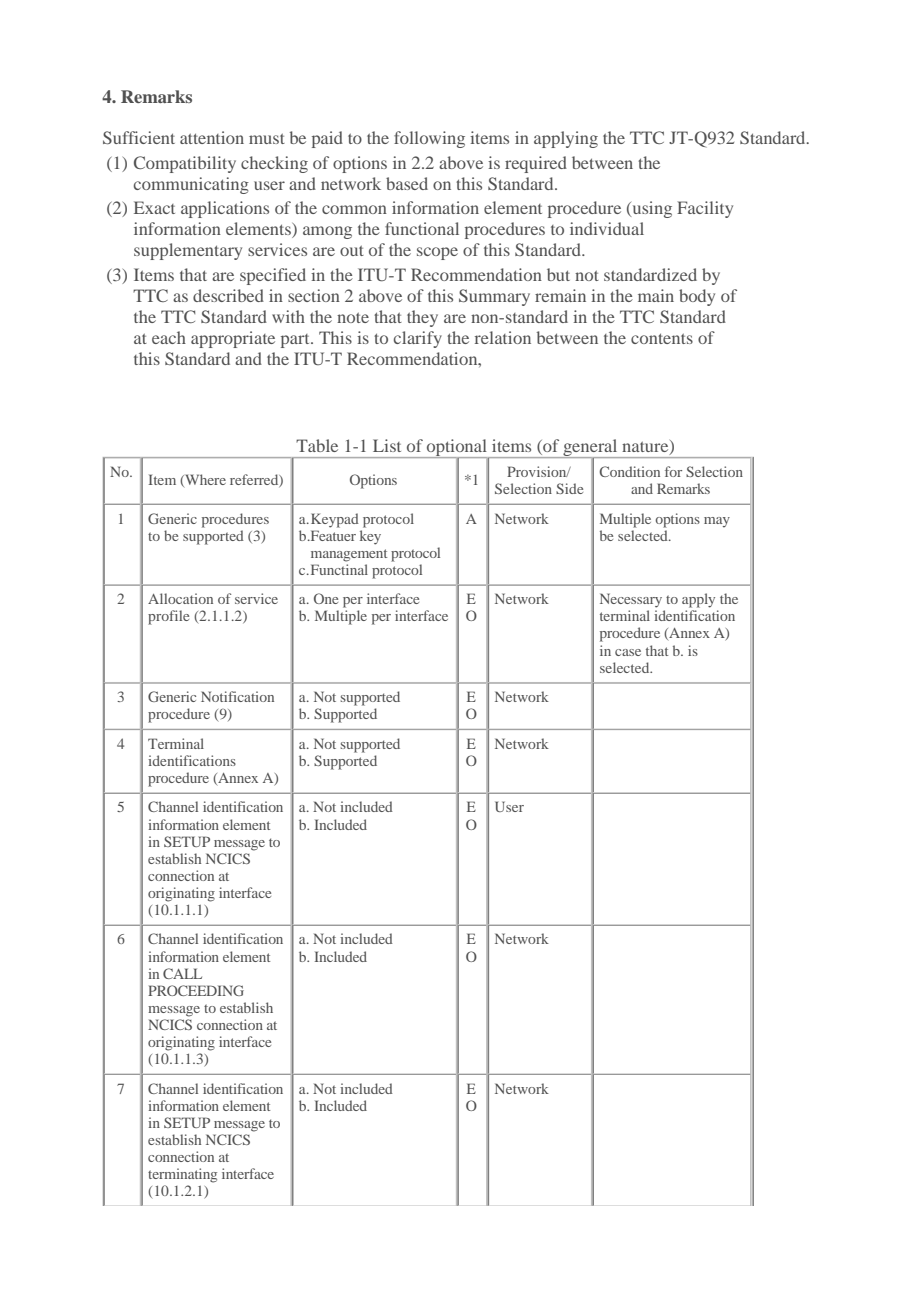 Image resolution: width=924 pixels, height=1308 pixels. I want to click on terminating, so click(182, 1175).
